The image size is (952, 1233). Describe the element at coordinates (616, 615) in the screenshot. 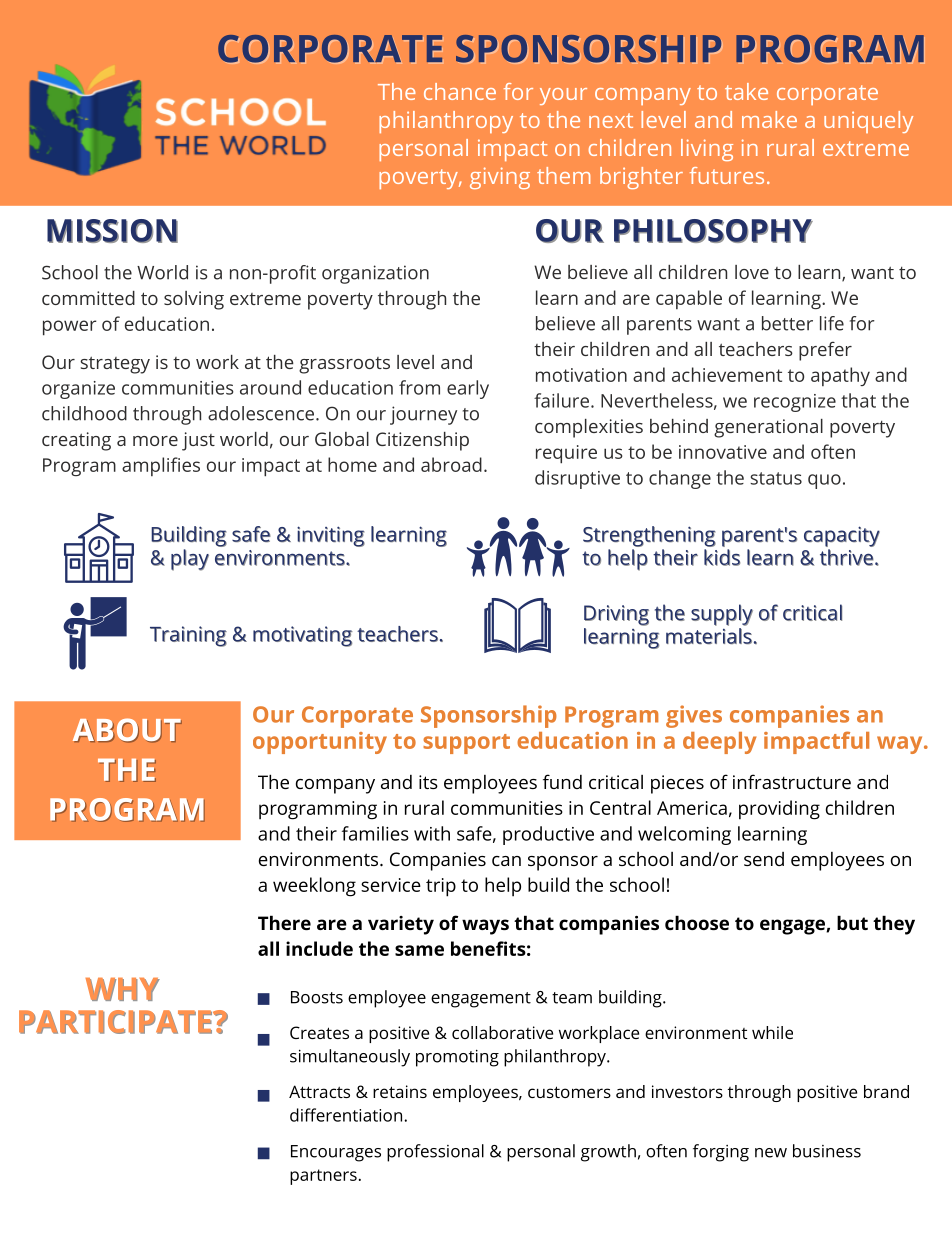

I see `Driving` at that location.
